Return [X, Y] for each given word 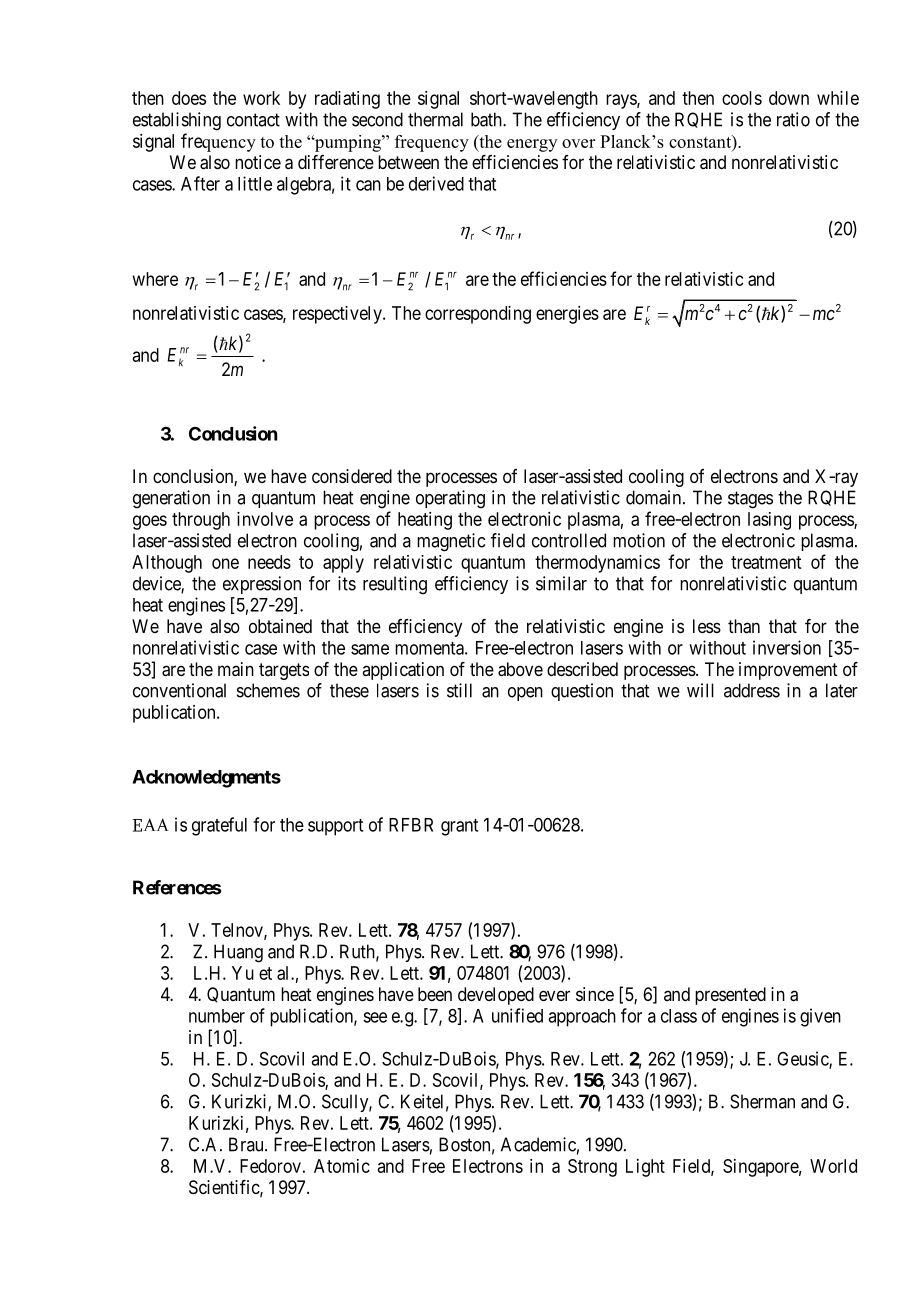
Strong [592, 1168]
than [744, 626]
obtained [280, 626]
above [520, 669]
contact [253, 120]
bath [487, 119]
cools [742, 98]
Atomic [342, 1166]
